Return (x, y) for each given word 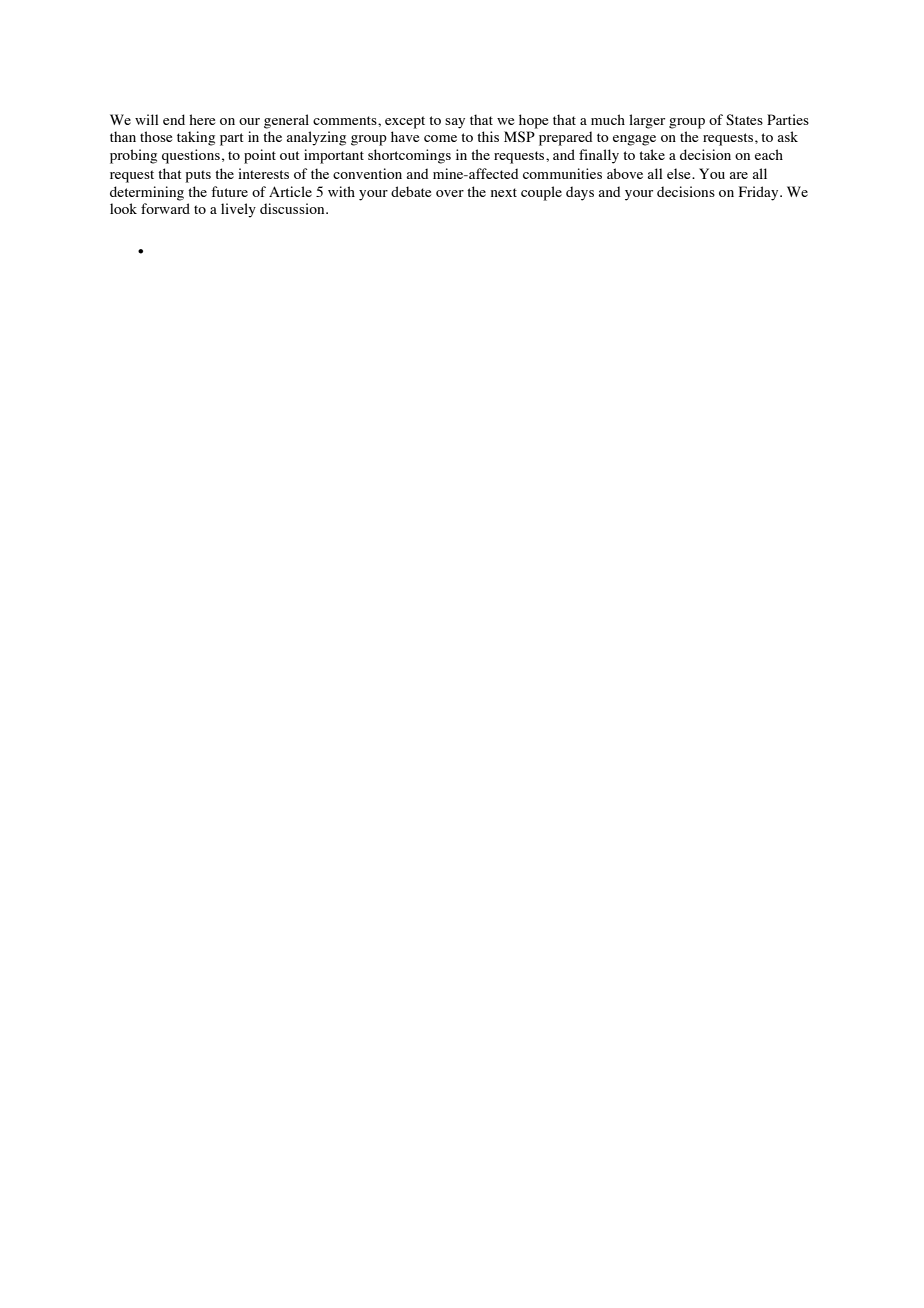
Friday (760, 193)
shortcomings (409, 156)
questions (191, 156)
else (680, 173)
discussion (293, 208)
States (744, 120)
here (202, 119)
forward (165, 208)
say (455, 123)
